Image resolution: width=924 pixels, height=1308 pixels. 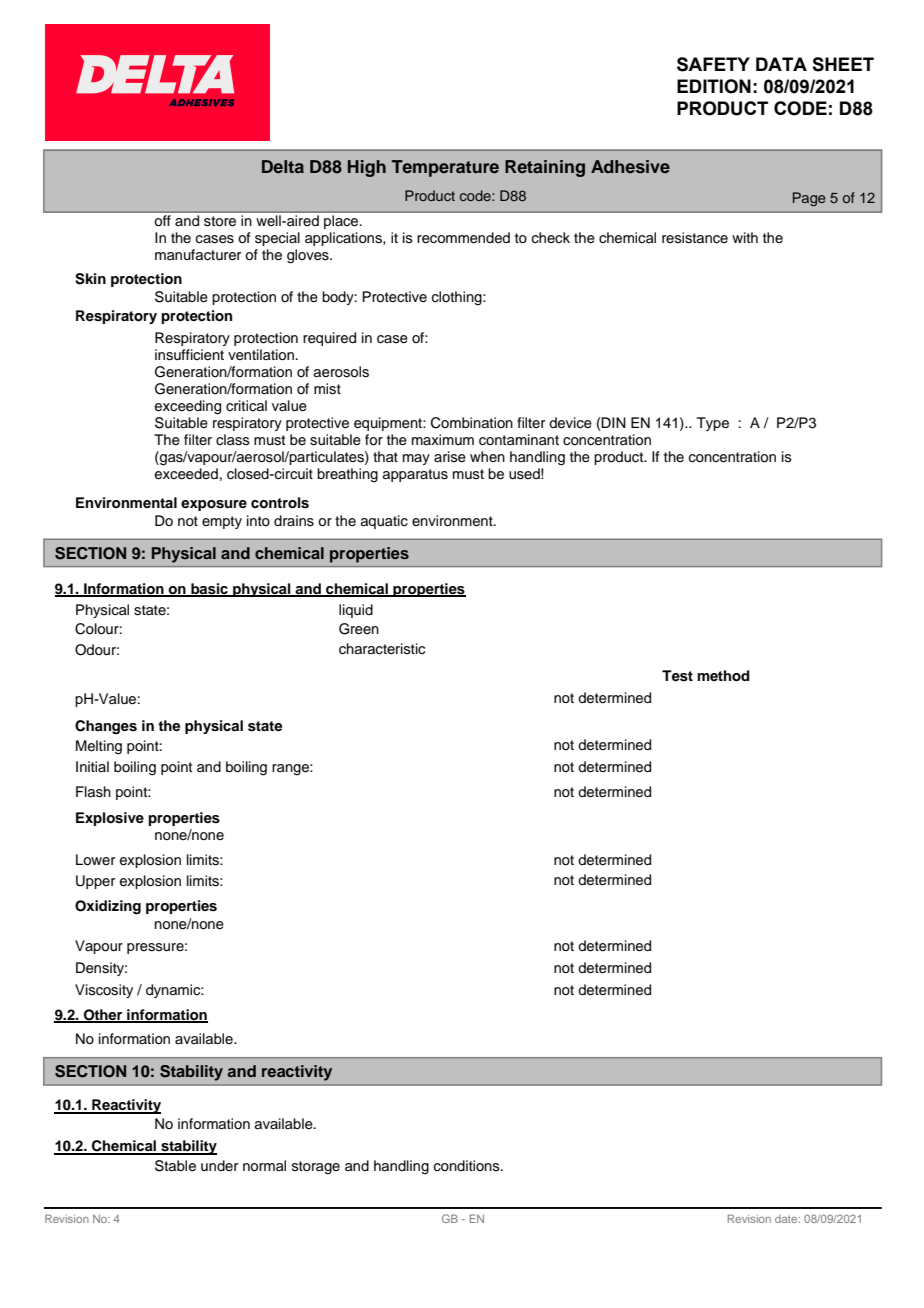 I want to click on EDITION, so click(x=714, y=86).
